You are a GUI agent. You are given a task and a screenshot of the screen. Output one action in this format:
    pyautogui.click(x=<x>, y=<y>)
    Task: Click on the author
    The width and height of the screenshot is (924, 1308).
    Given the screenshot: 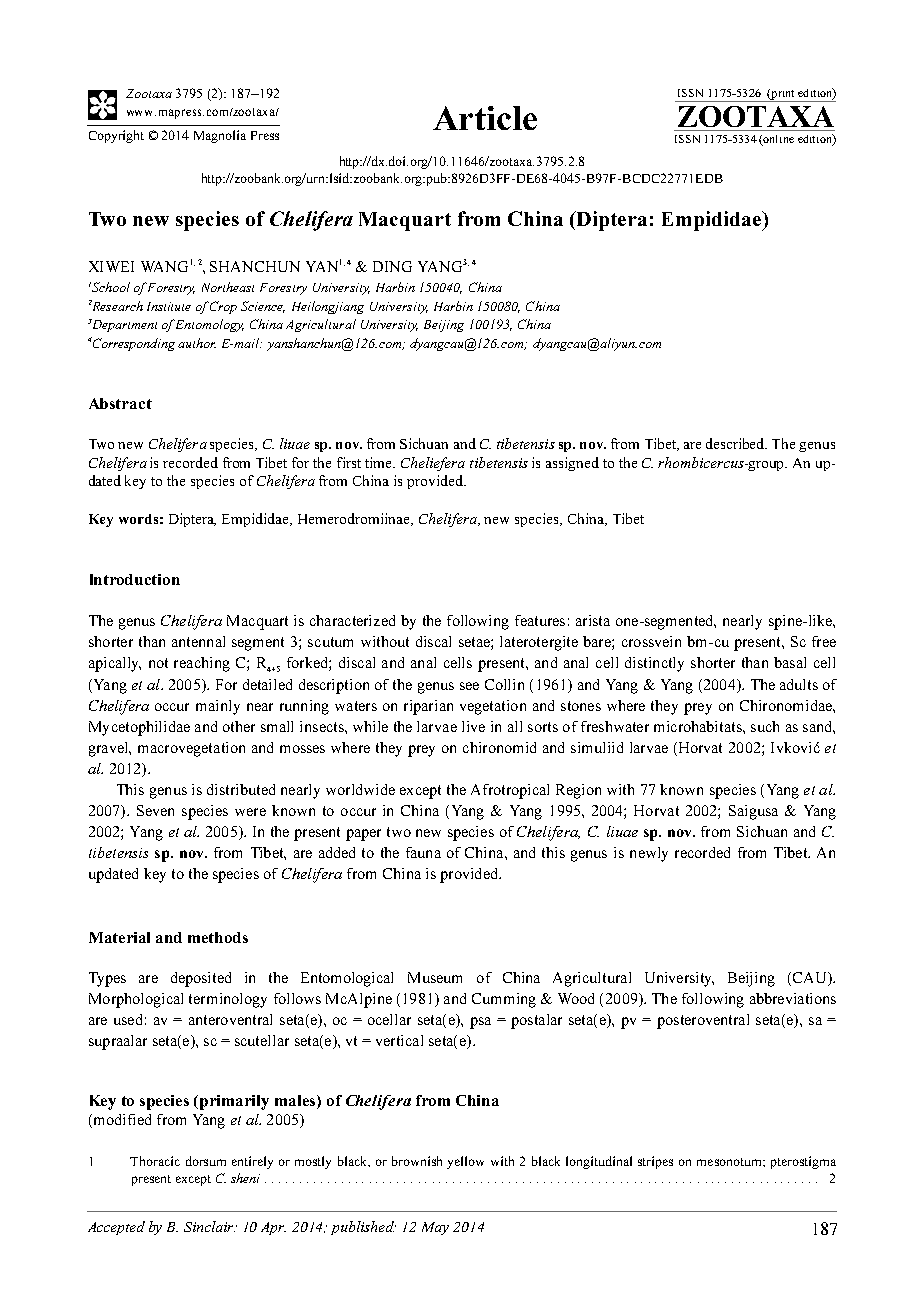 What is the action you would take?
    pyautogui.click(x=197, y=343)
